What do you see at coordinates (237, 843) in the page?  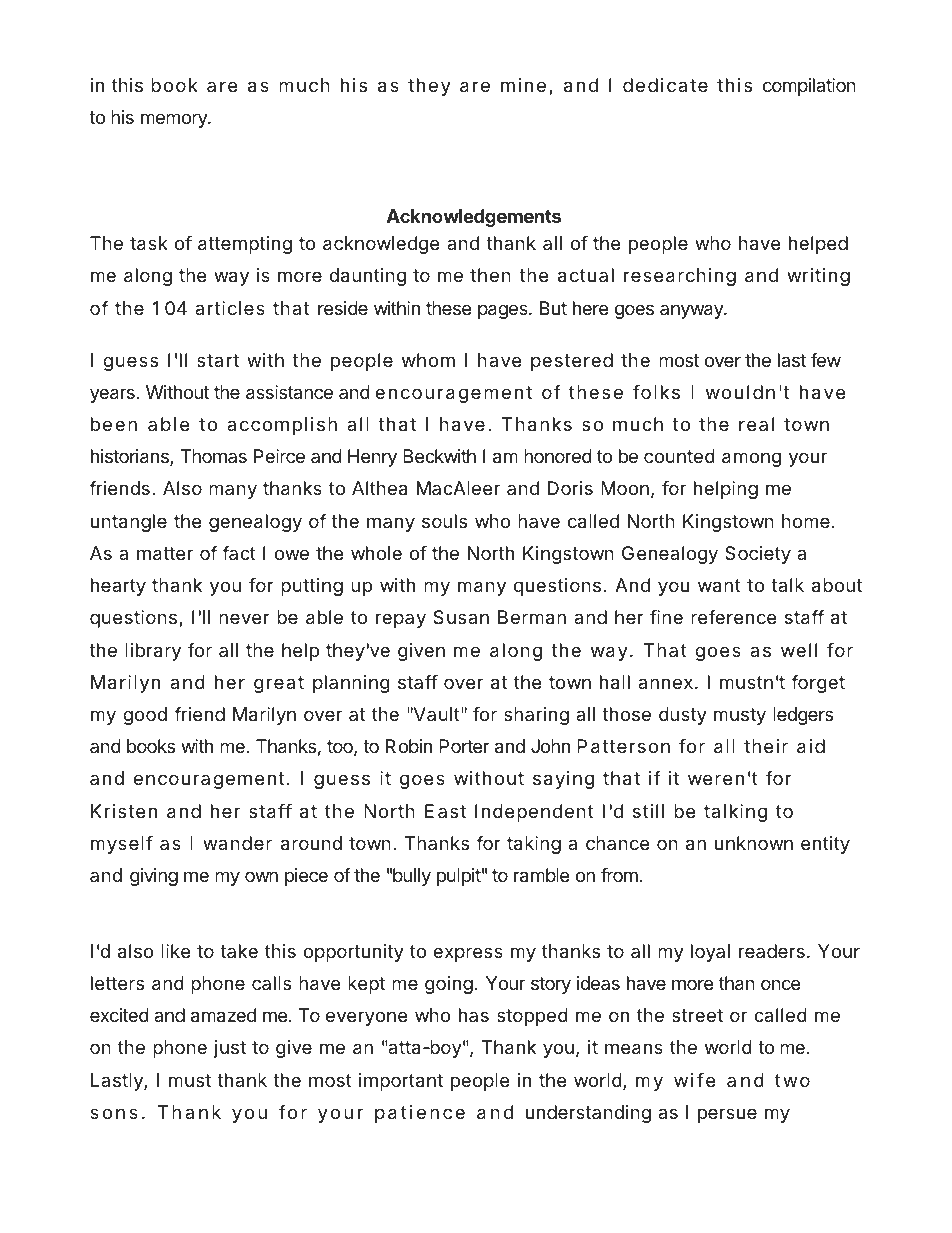 I see `wander` at bounding box center [237, 843].
